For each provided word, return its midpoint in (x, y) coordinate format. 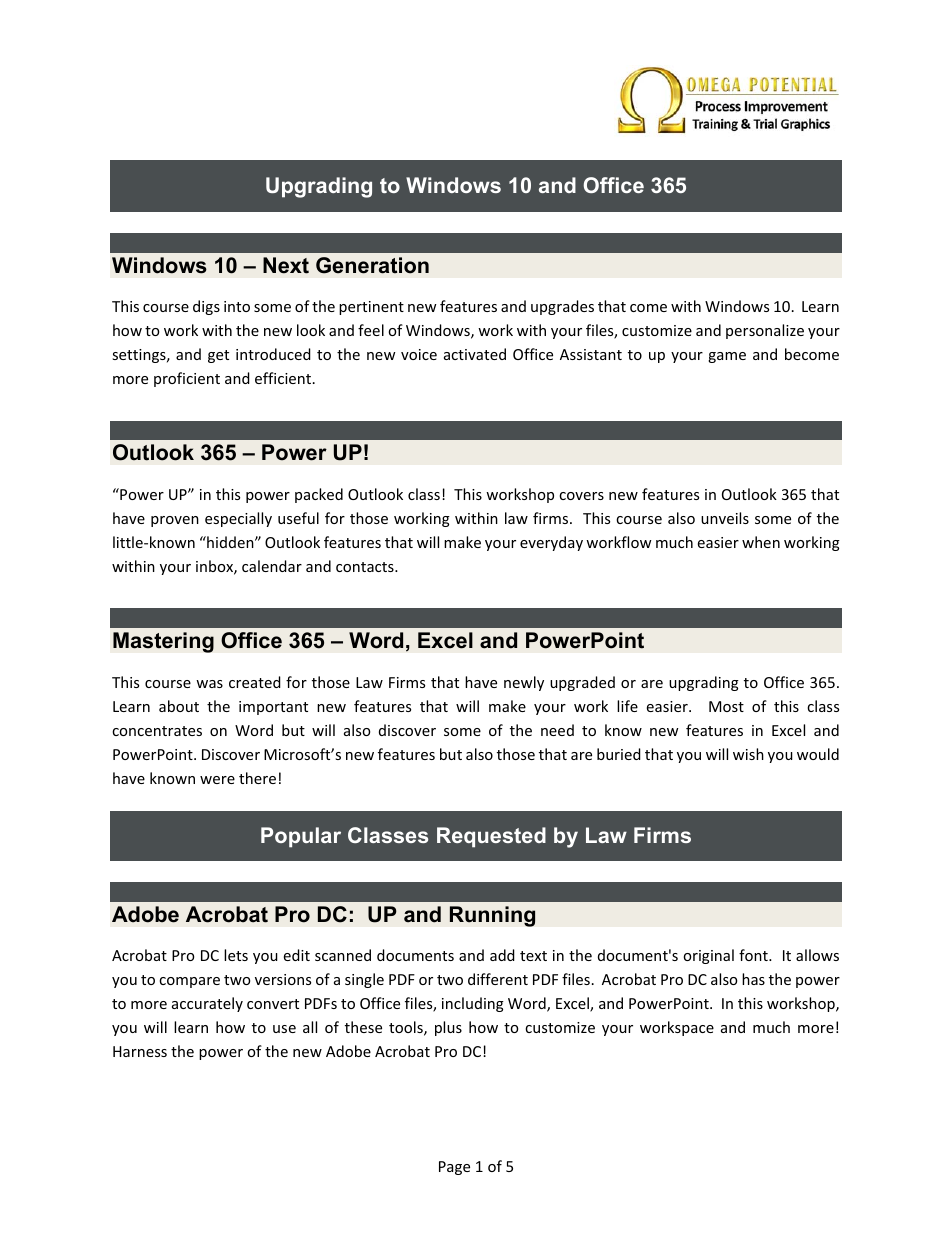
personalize (765, 331)
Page (454, 1168)
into (237, 306)
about (179, 706)
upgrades (562, 307)
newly (524, 683)
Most (726, 706)
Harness (140, 1051)
